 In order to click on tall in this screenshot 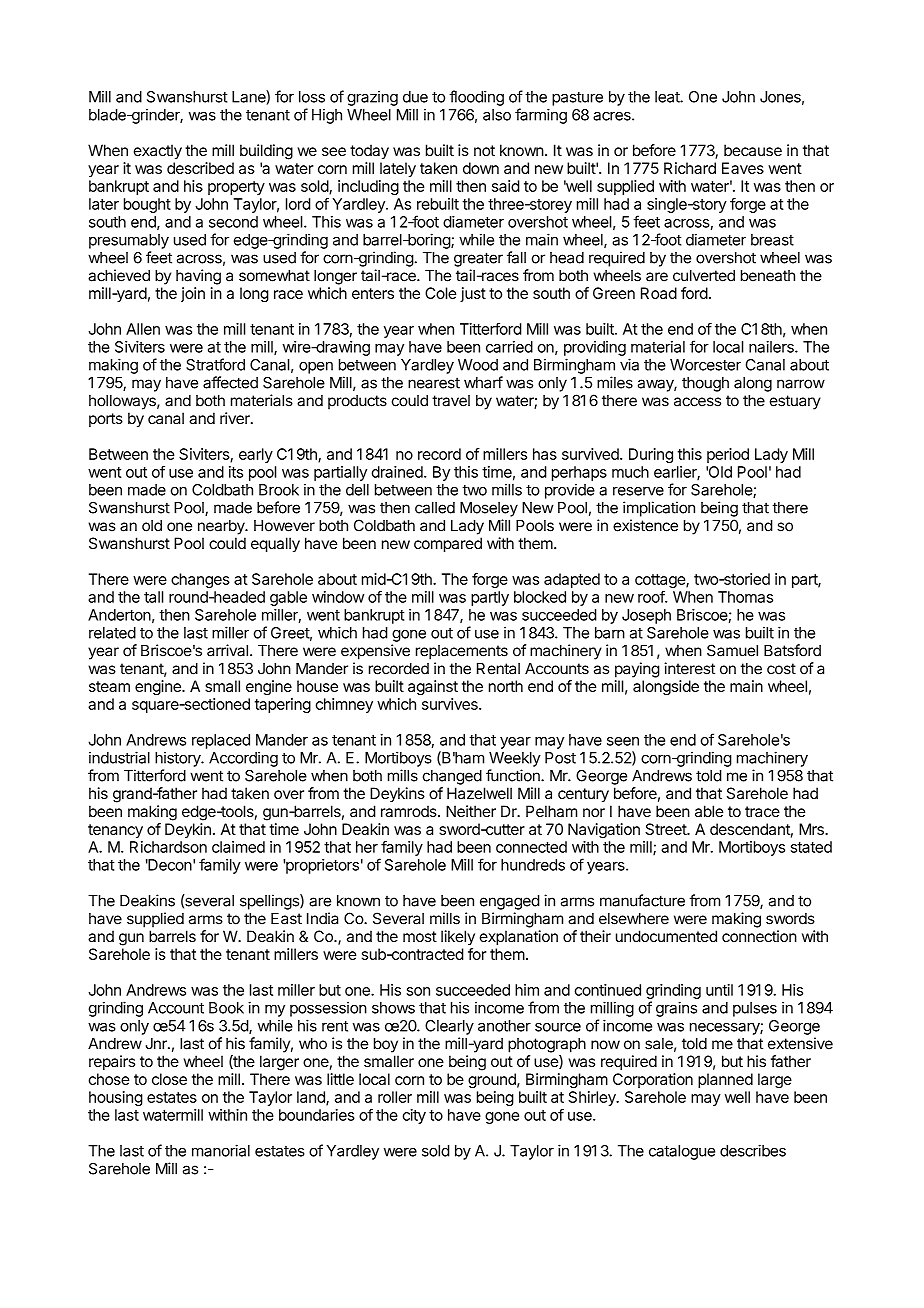, I will do `click(154, 597)`.
